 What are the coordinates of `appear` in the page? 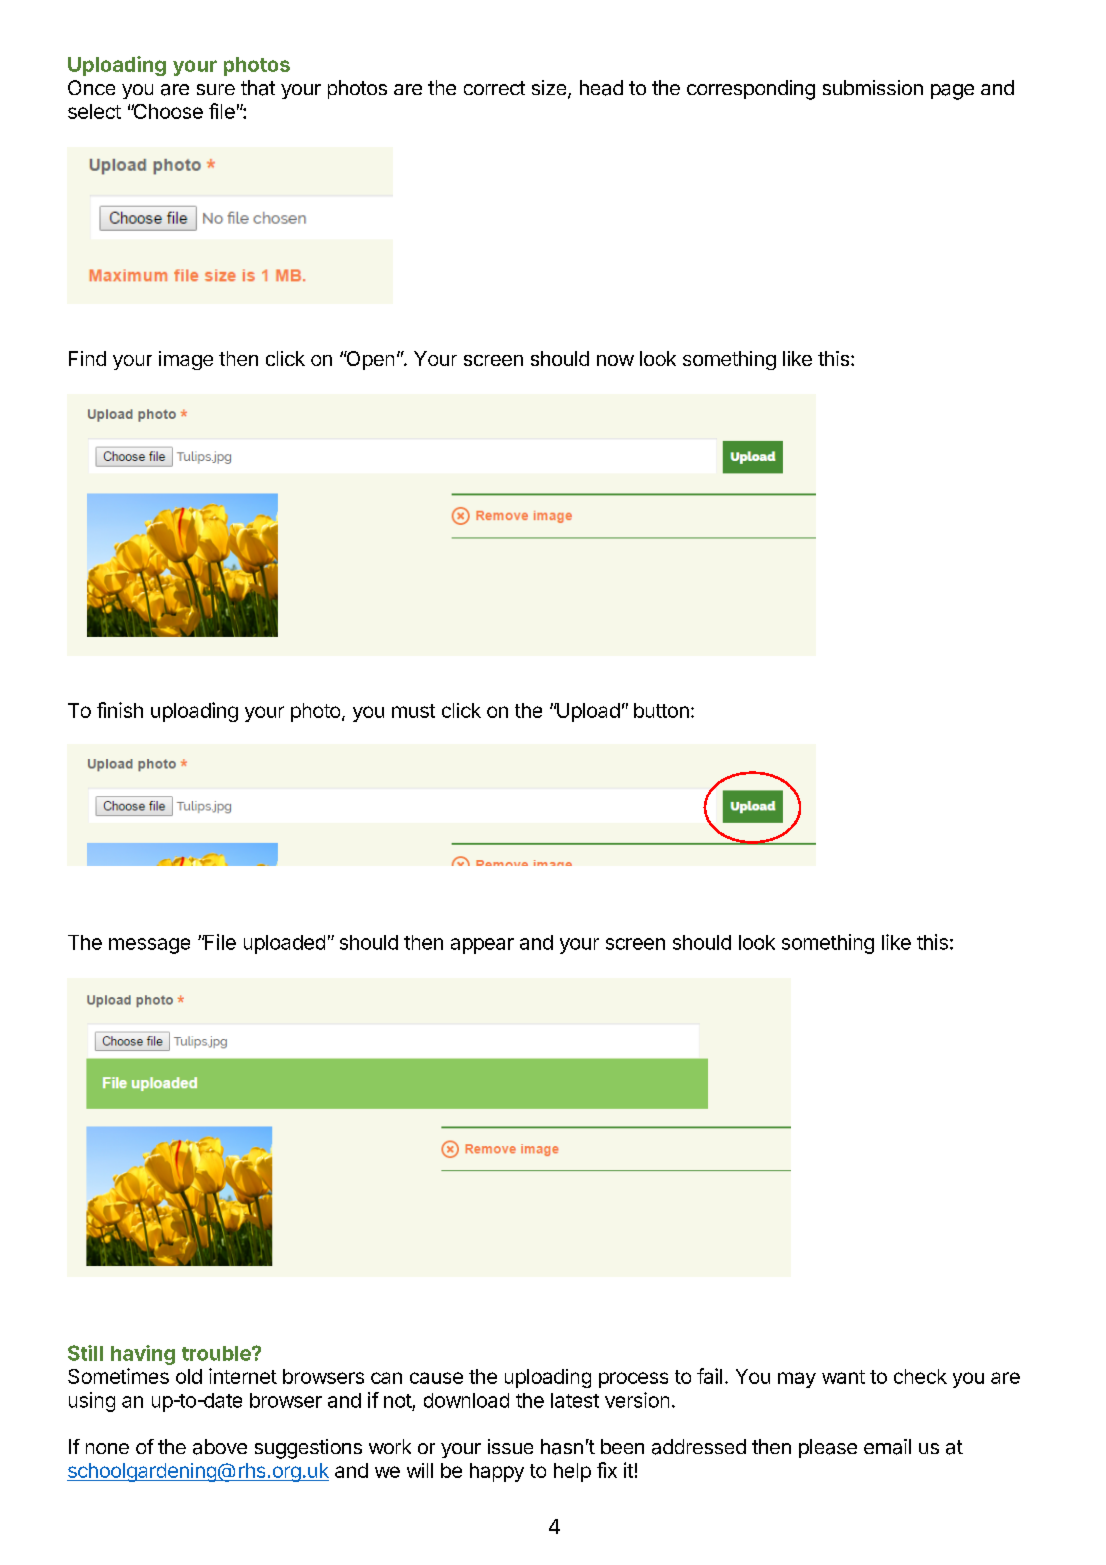 It's located at (482, 946).
